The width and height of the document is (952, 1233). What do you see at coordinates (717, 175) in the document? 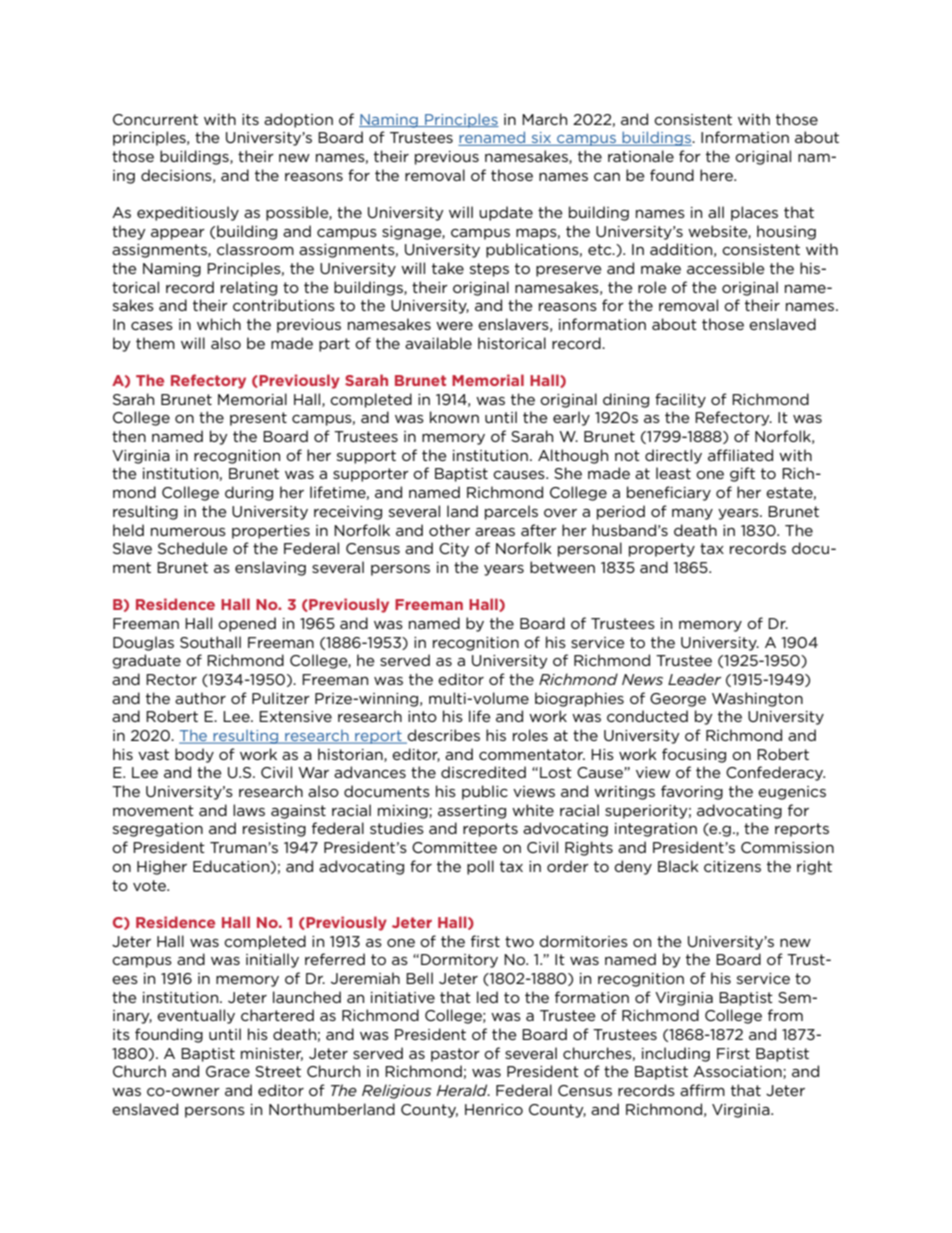
I see `here` at bounding box center [717, 175].
